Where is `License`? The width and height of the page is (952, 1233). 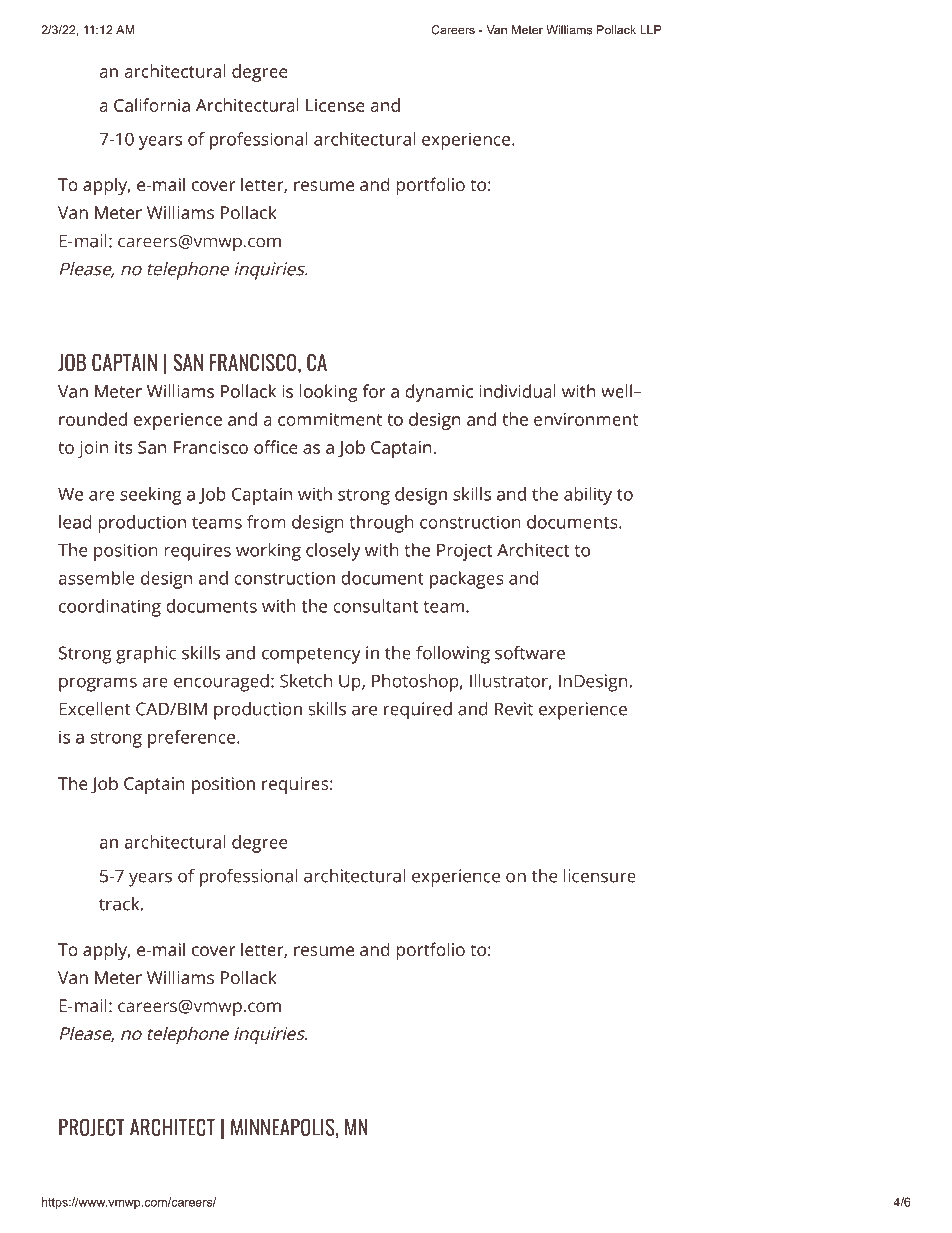 License is located at coordinates (335, 105).
